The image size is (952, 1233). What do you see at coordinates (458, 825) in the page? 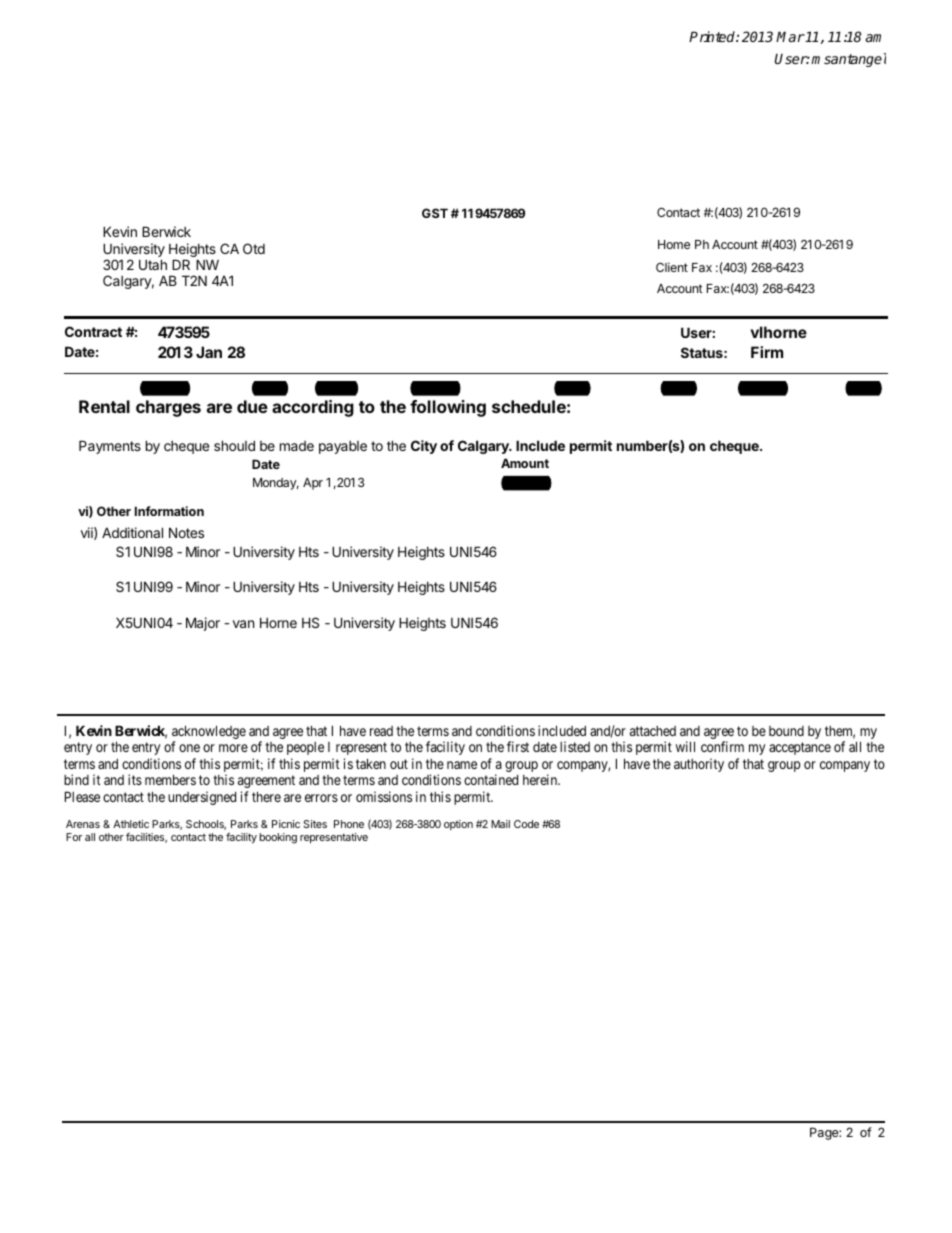
I see `option` at bounding box center [458, 825].
